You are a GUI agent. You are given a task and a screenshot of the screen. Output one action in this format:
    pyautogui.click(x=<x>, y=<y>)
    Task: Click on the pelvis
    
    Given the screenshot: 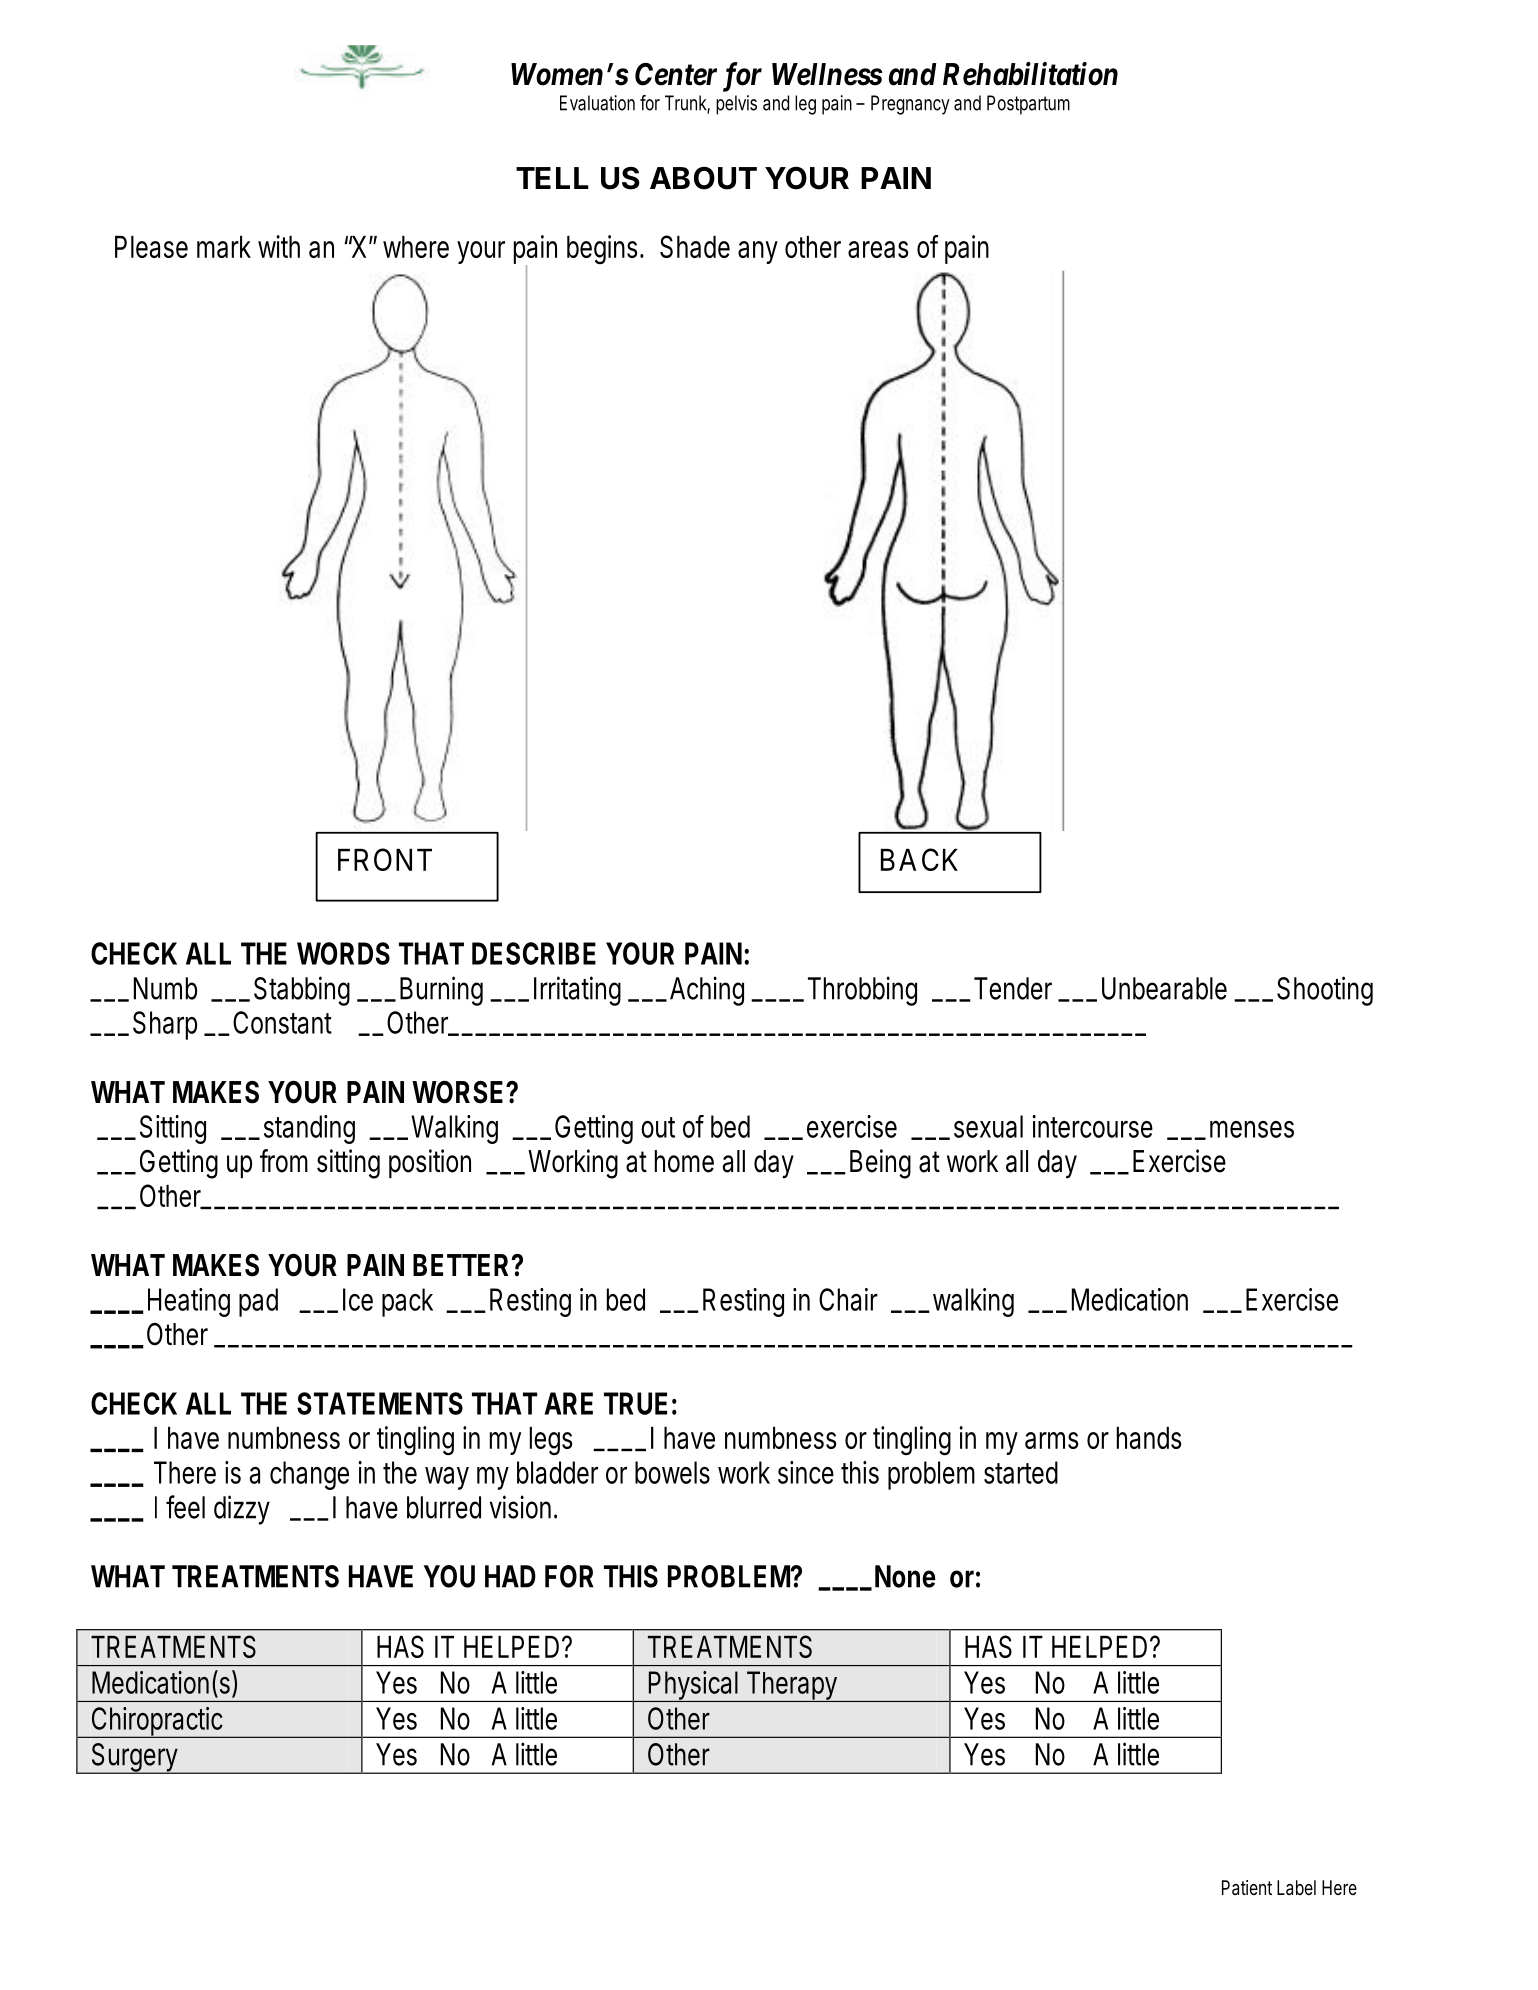 What is the action you would take?
    pyautogui.click(x=736, y=105)
